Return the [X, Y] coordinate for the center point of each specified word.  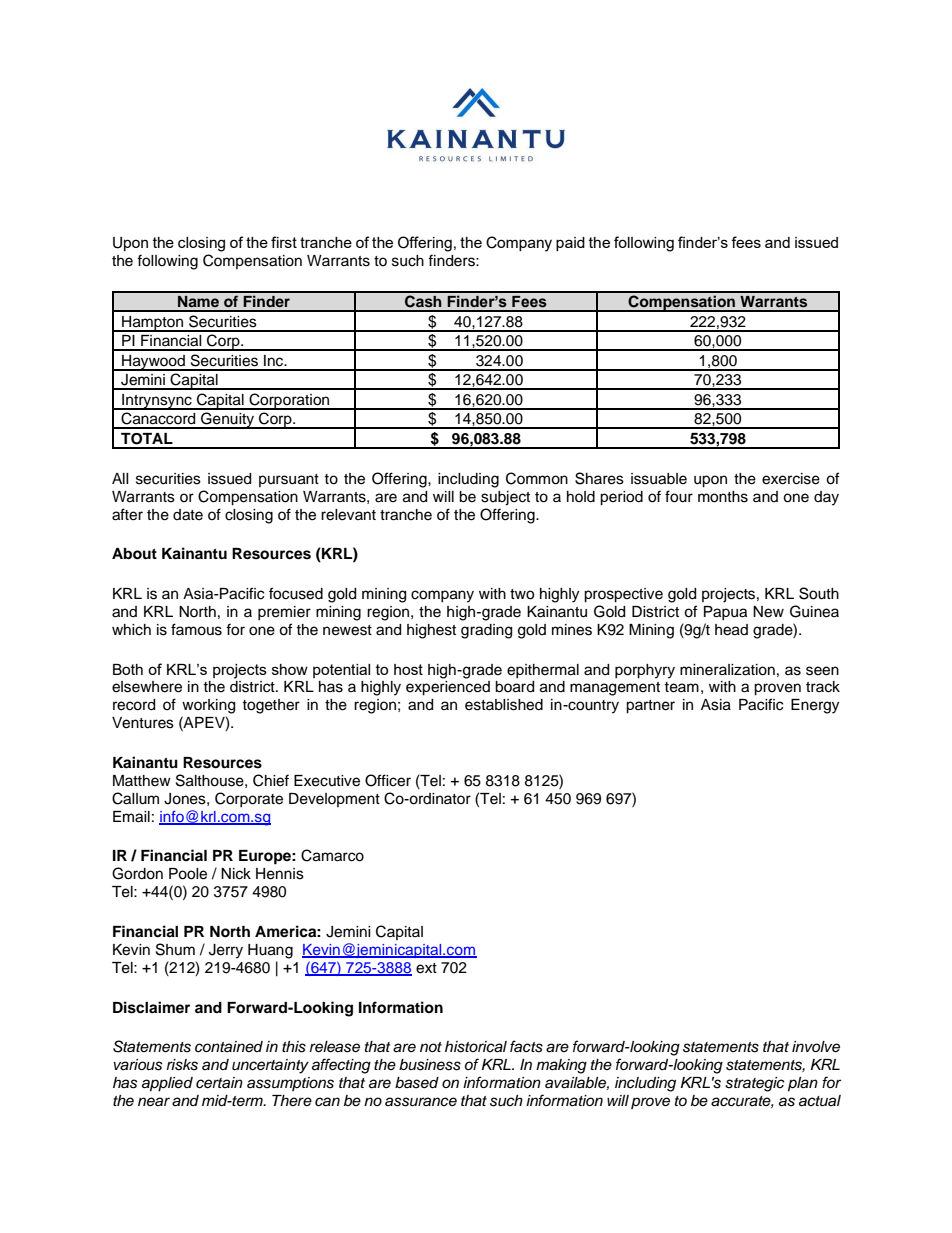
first [284, 242]
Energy [815, 706]
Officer [388, 780]
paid [570, 244]
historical [476, 1047]
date [188, 515]
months [723, 497]
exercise [791, 479]
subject [505, 498]
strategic [755, 1084]
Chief [271, 780]
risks [182, 1065]
